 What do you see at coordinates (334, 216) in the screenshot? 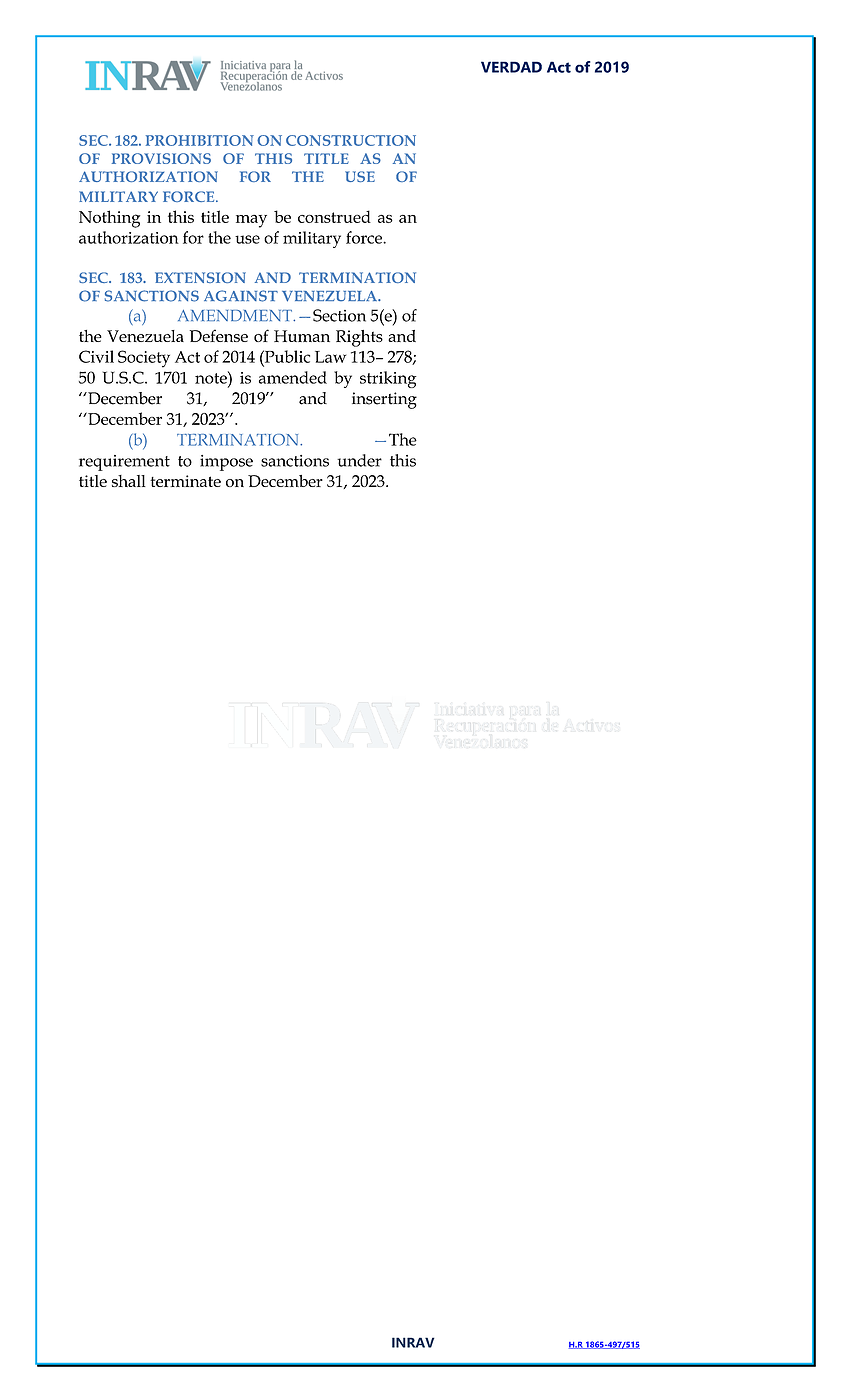
I see `construed` at bounding box center [334, 216].
